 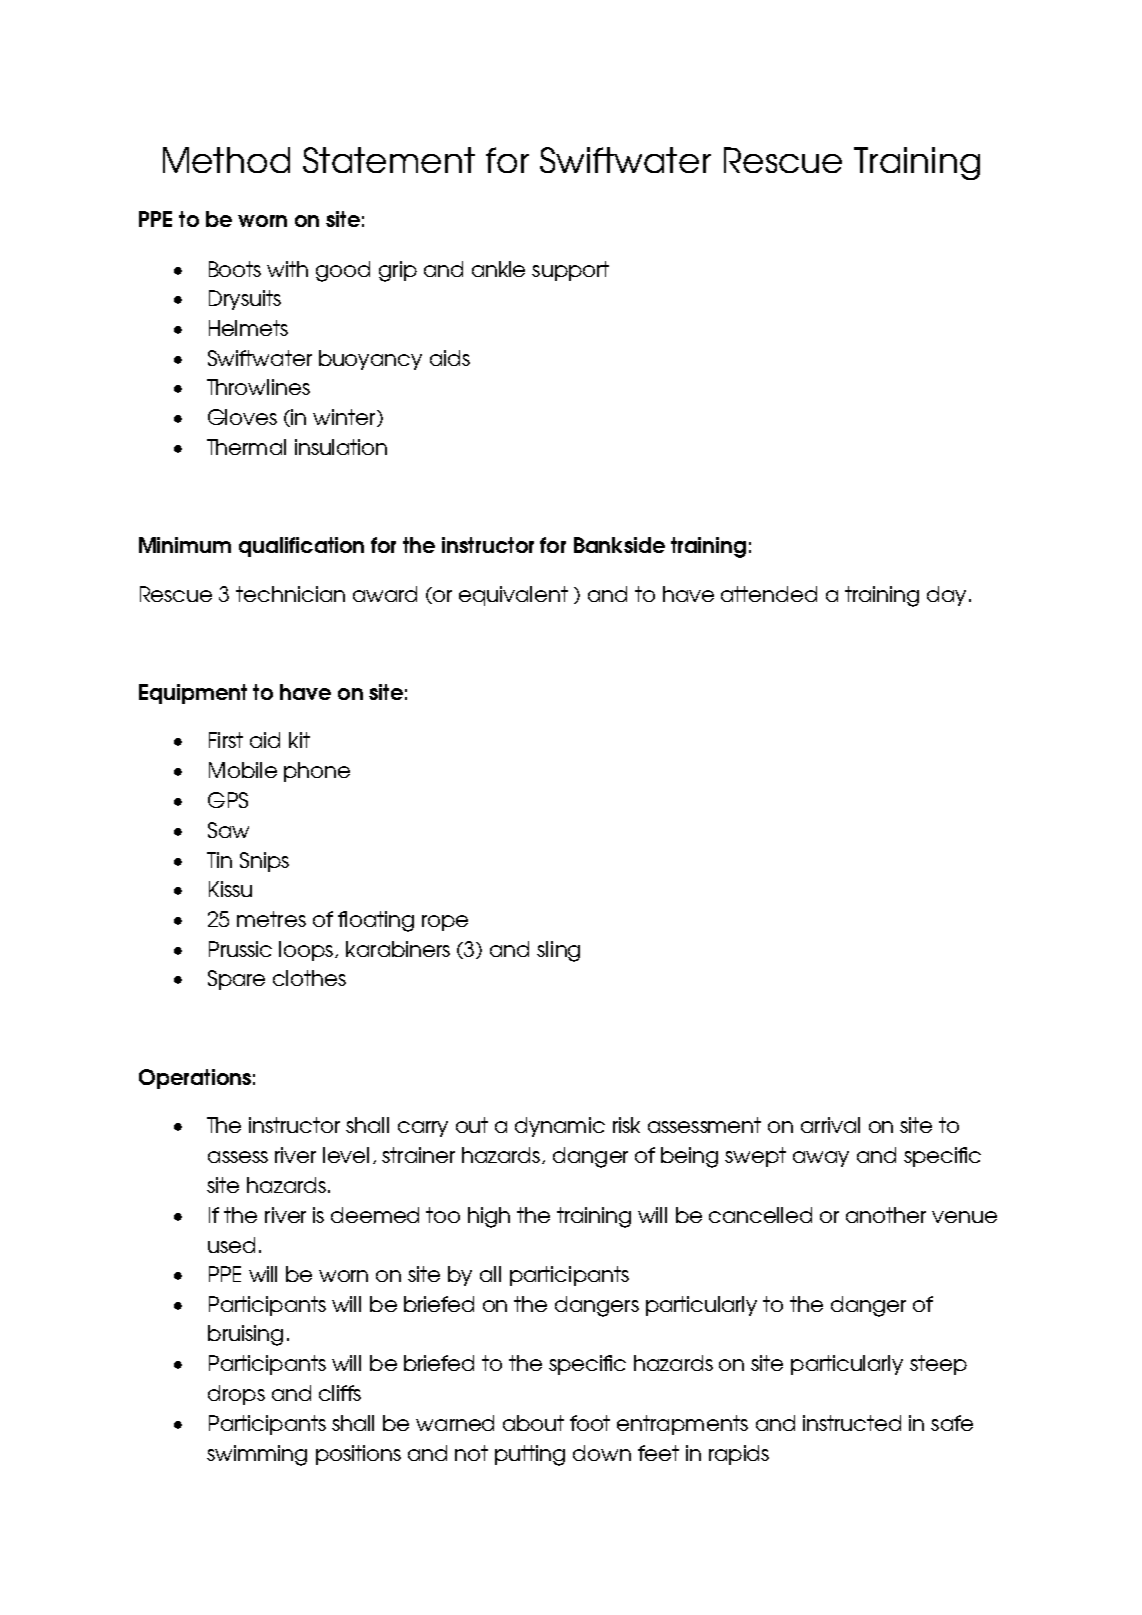 I want to click on equivalent, so click(x=513, y=596).
